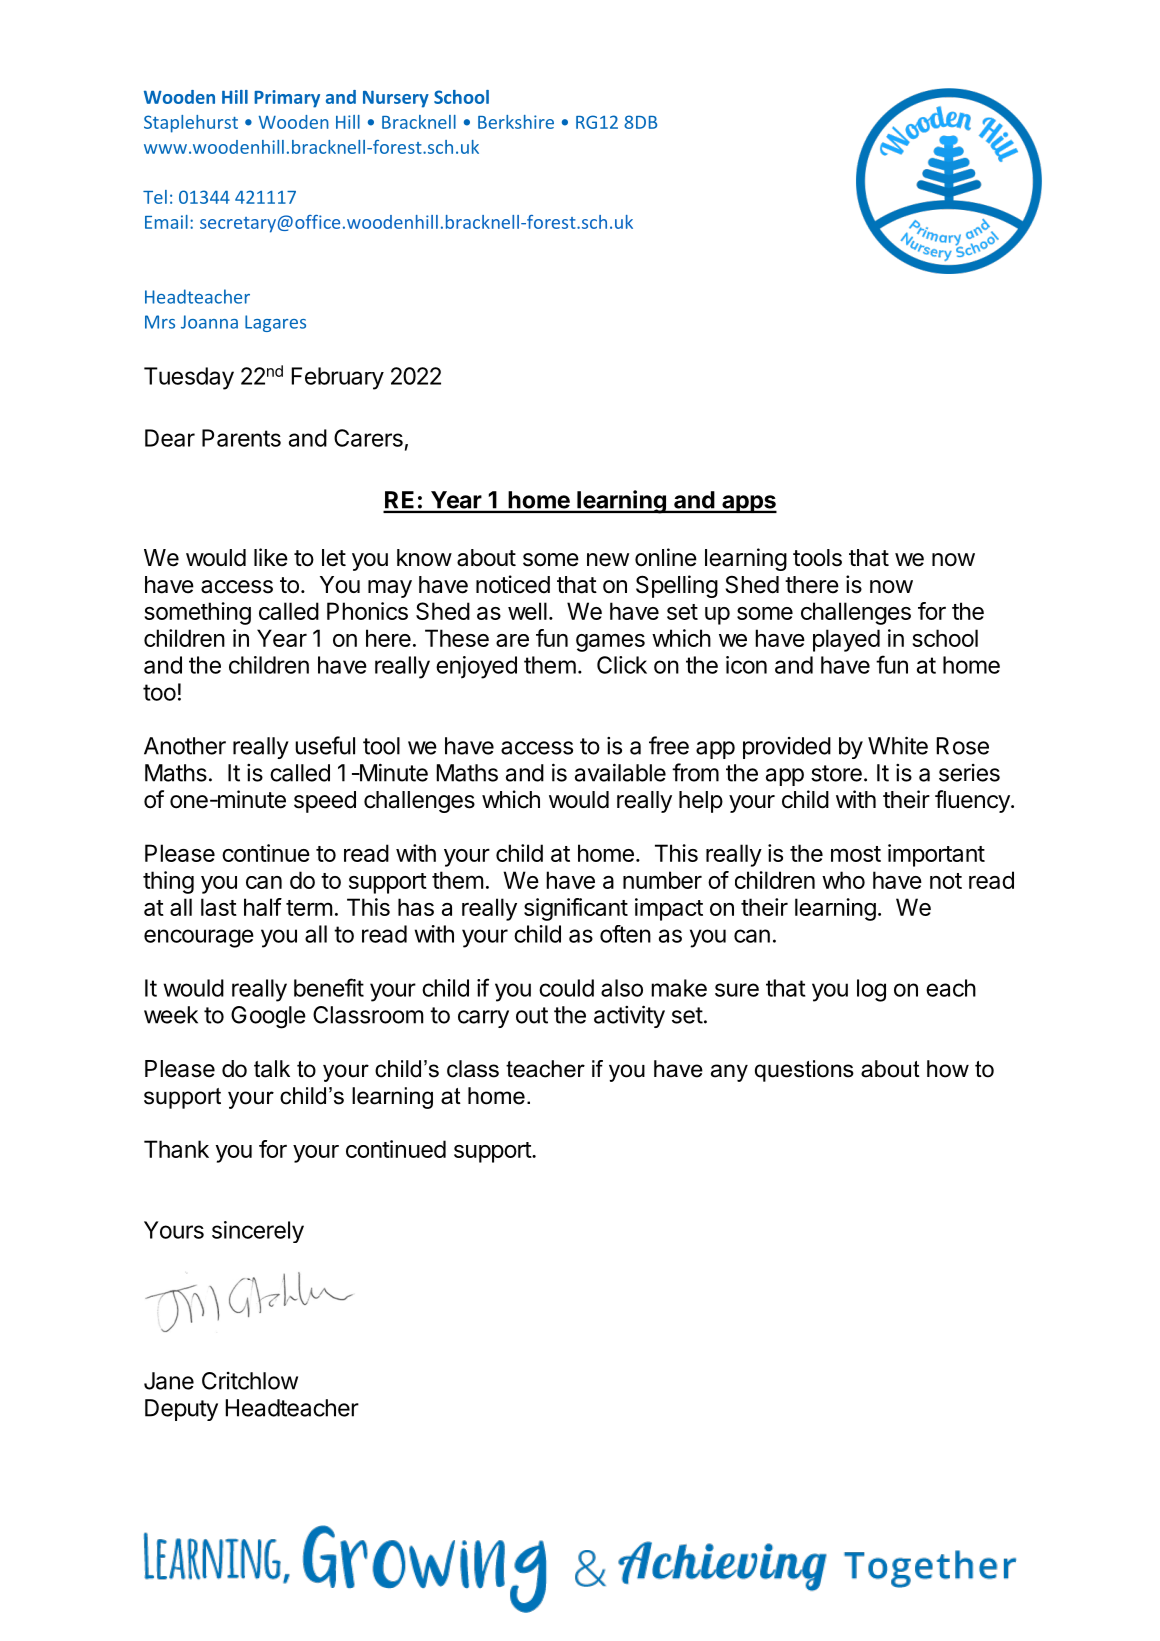 This screenshot has height=1641, width=1160. Describe the element at coordinates (620, 772) in the screenshot. I see `available` at that location.
